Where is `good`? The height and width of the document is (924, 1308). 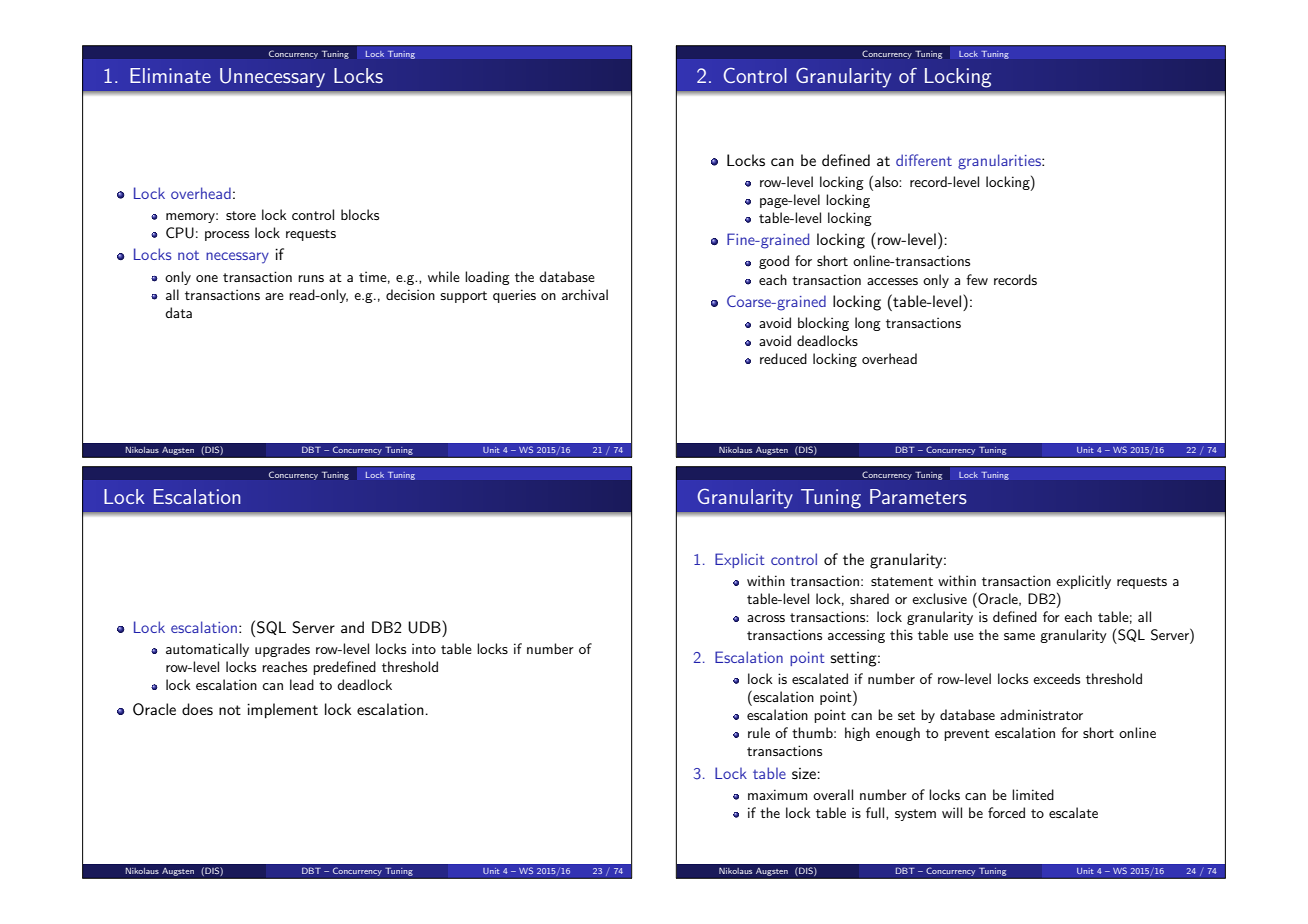 good is located at coordinates (774, 262).
